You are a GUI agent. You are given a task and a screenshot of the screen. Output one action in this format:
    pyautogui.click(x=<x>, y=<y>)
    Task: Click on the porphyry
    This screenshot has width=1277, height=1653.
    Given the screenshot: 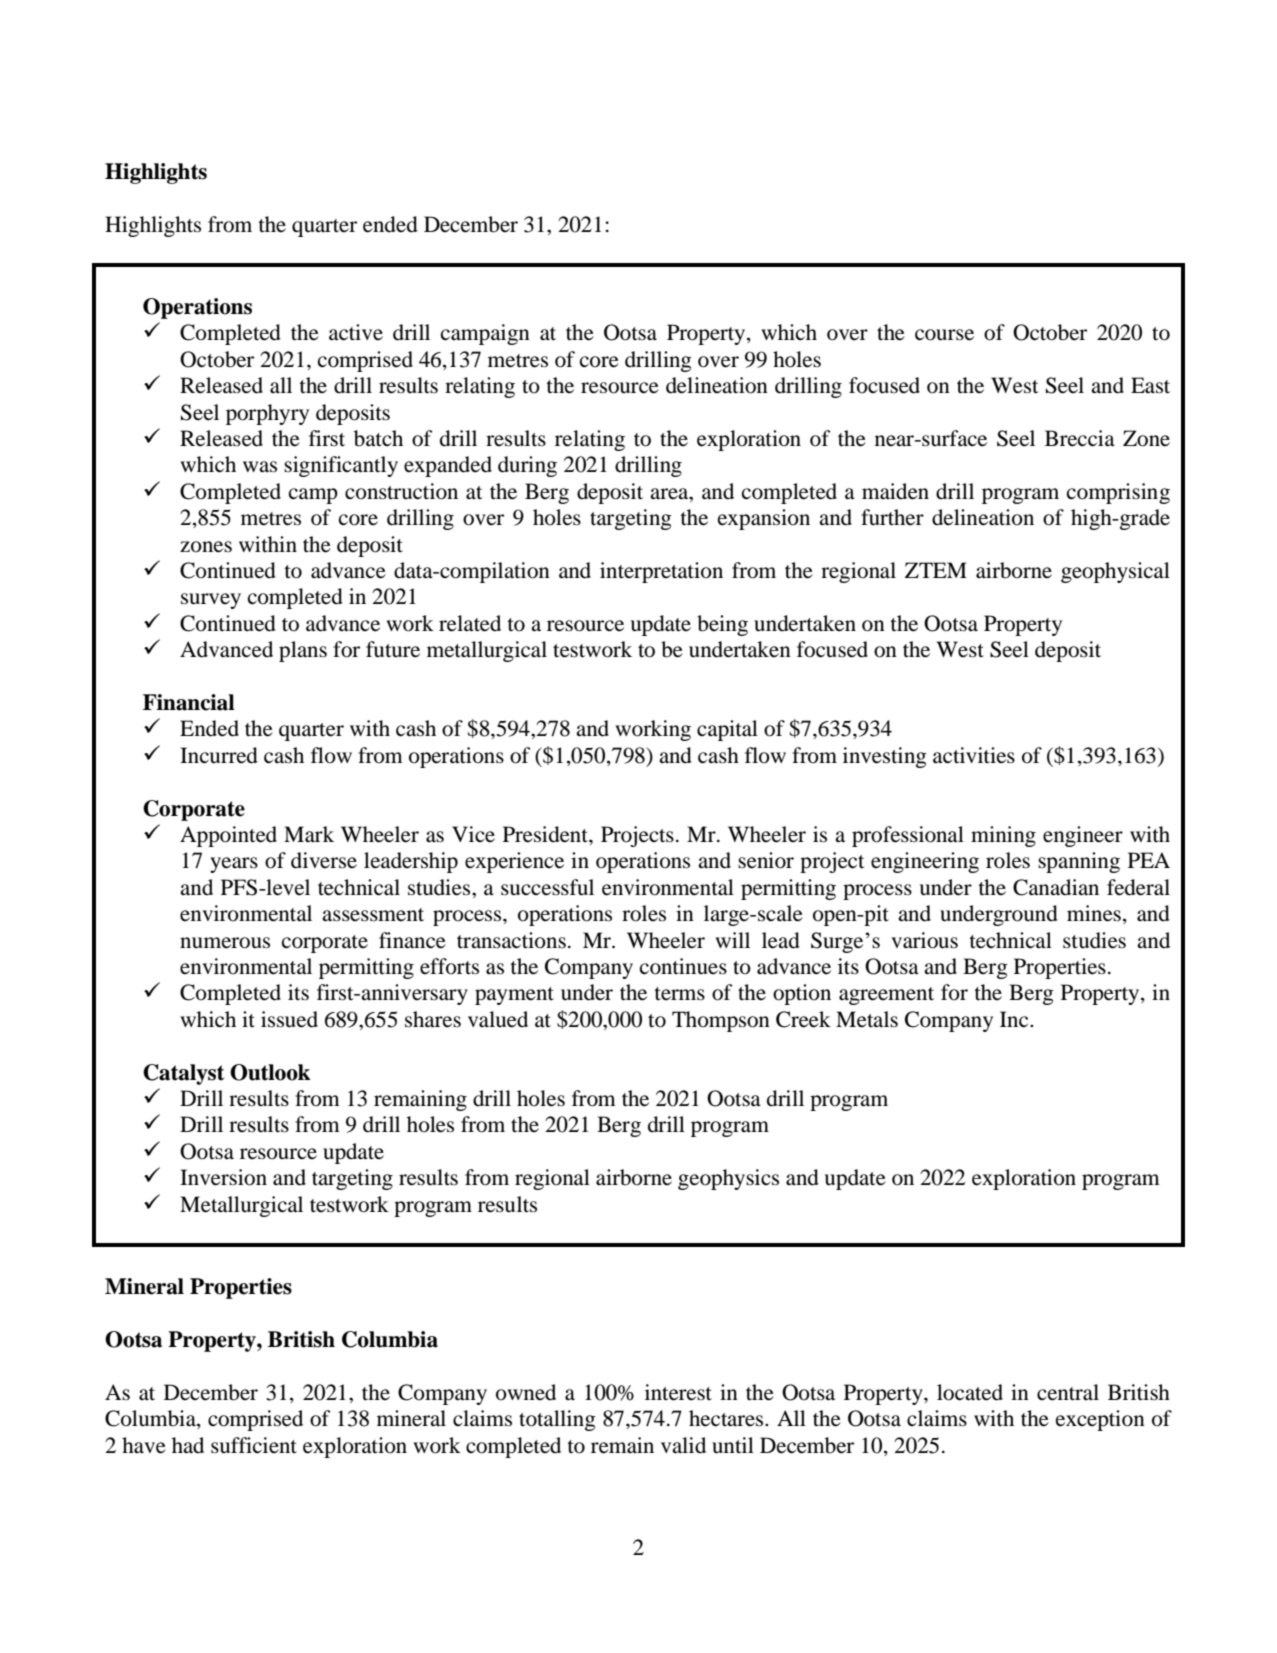 What is the action you would take?
    pyautogui.click(x=267, y=414)
